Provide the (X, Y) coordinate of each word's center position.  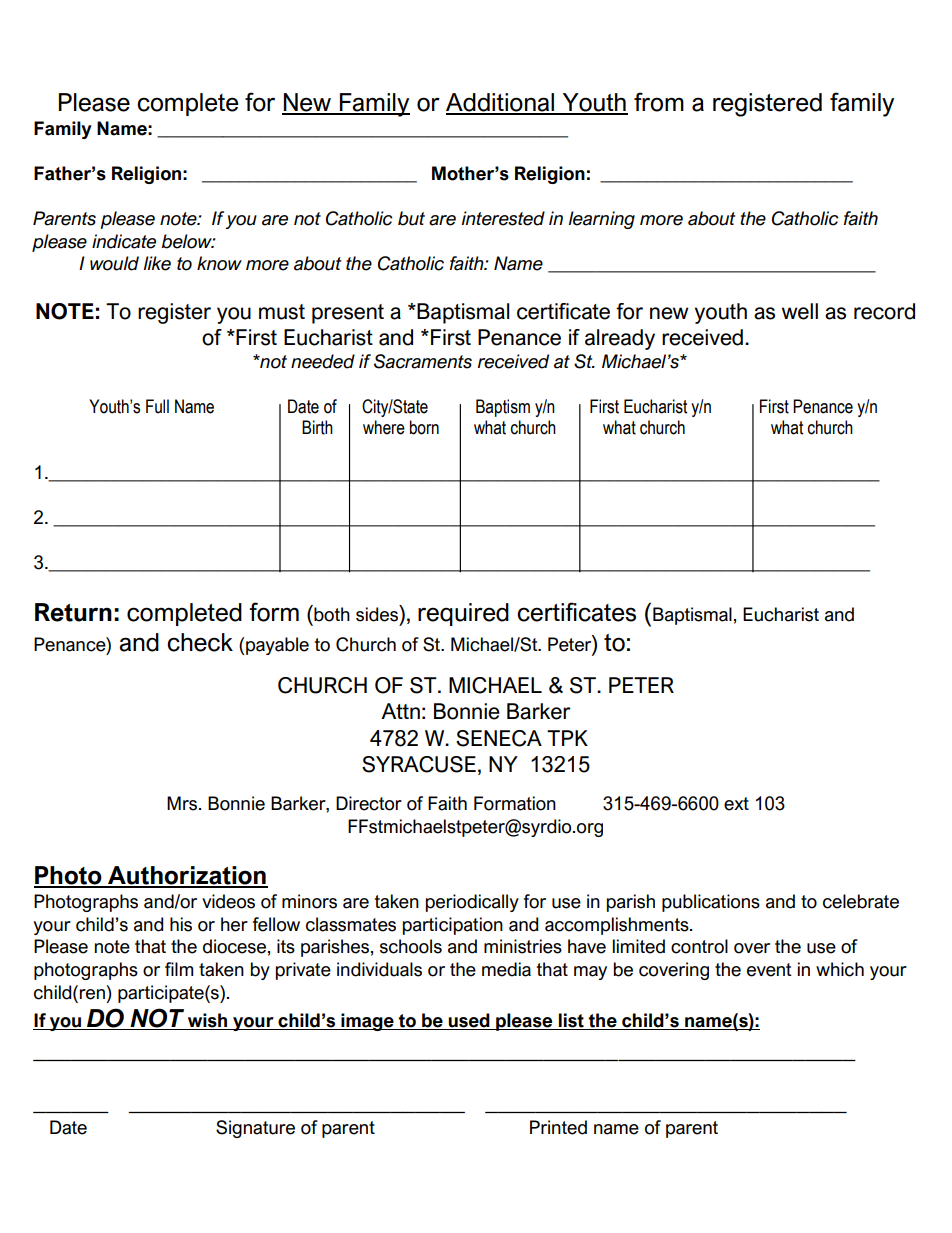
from (659, 102)
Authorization (187, 876)
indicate (124, 241)
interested (503, 218)
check (200, 642)
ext (736, 804)
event (769, 970)
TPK (567, 738)
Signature (255, 1129)
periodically (472, 903)
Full (157, 406)
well (800, 311)
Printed (558, 1127)
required (463, 614)
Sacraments (423, 361)
